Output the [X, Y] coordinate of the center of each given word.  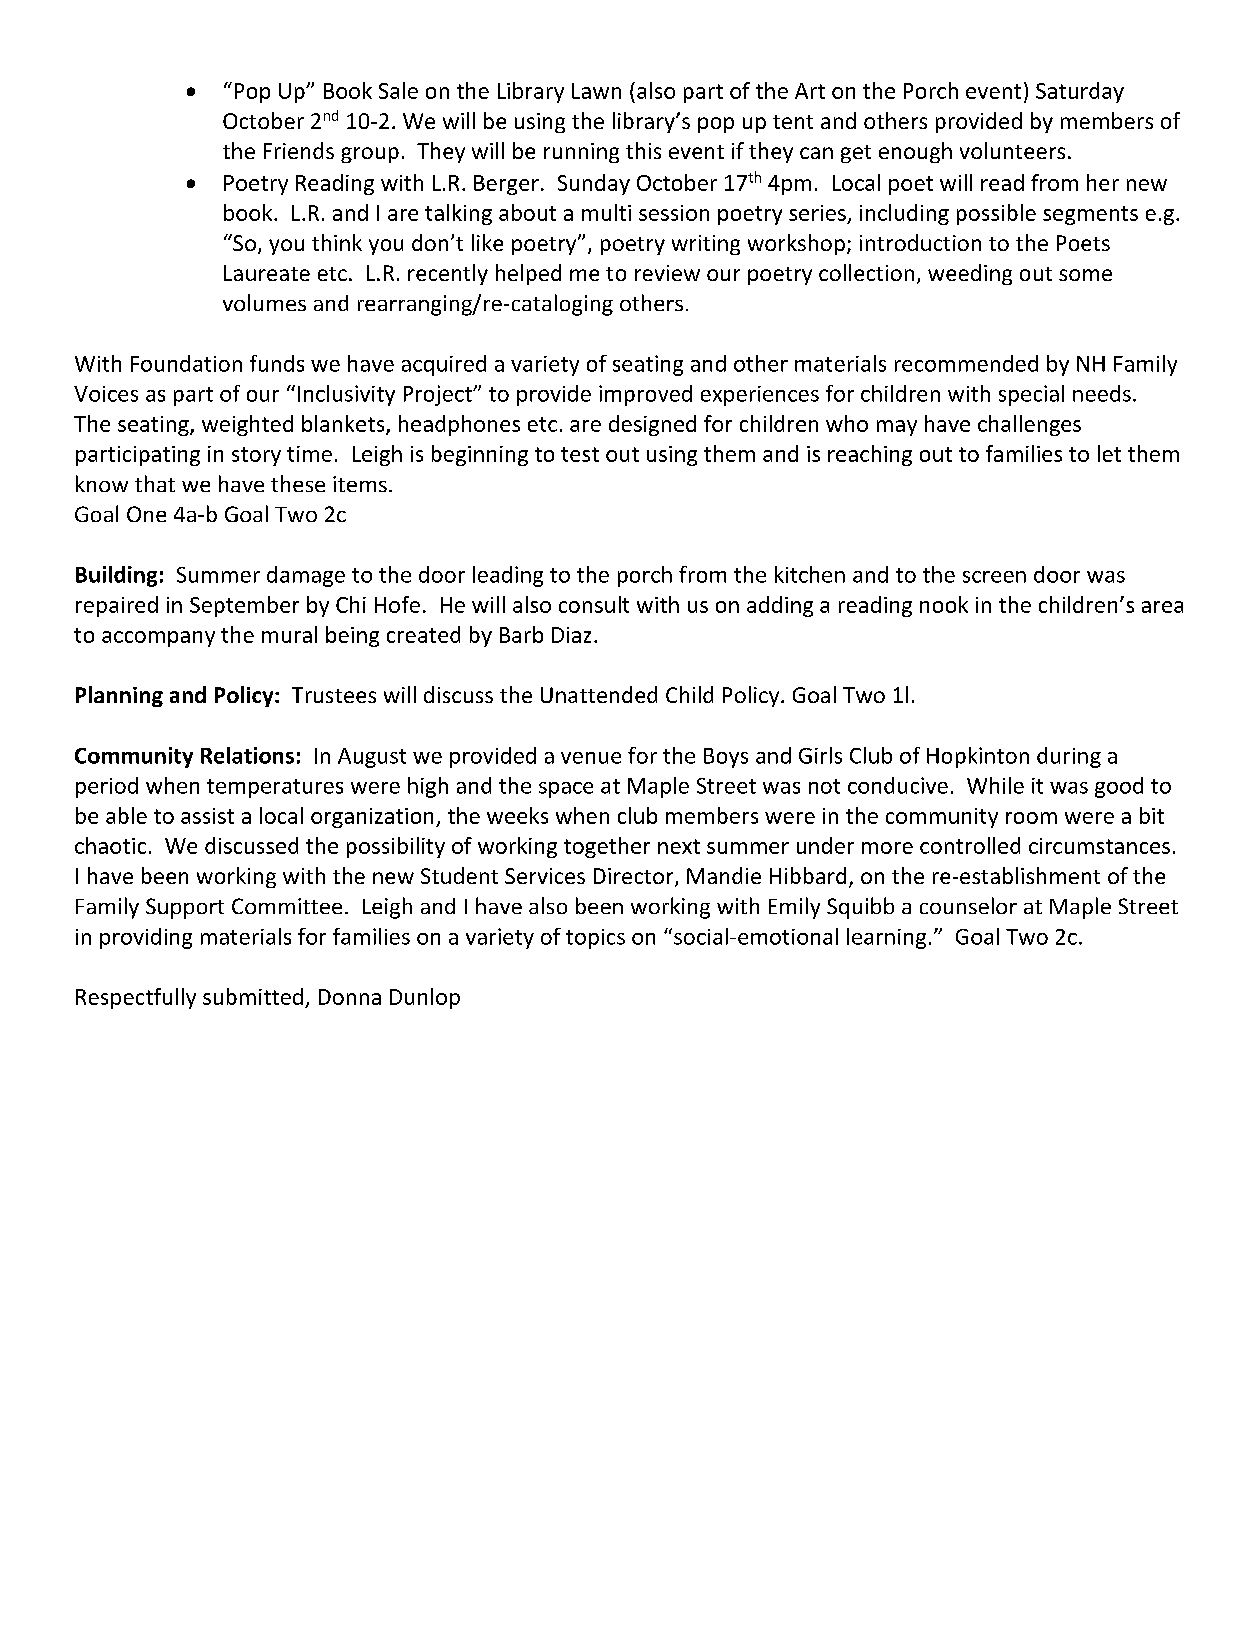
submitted [253, 996]
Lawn [596, 91]
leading [508, 576]
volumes [264, 302]
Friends [299, 150]
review [667, 273]
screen [994, 577]
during [1069, 757]
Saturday [1080, 92]
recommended [966, 363]
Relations [247, 755]
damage [306, 576]
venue [591, 758]
